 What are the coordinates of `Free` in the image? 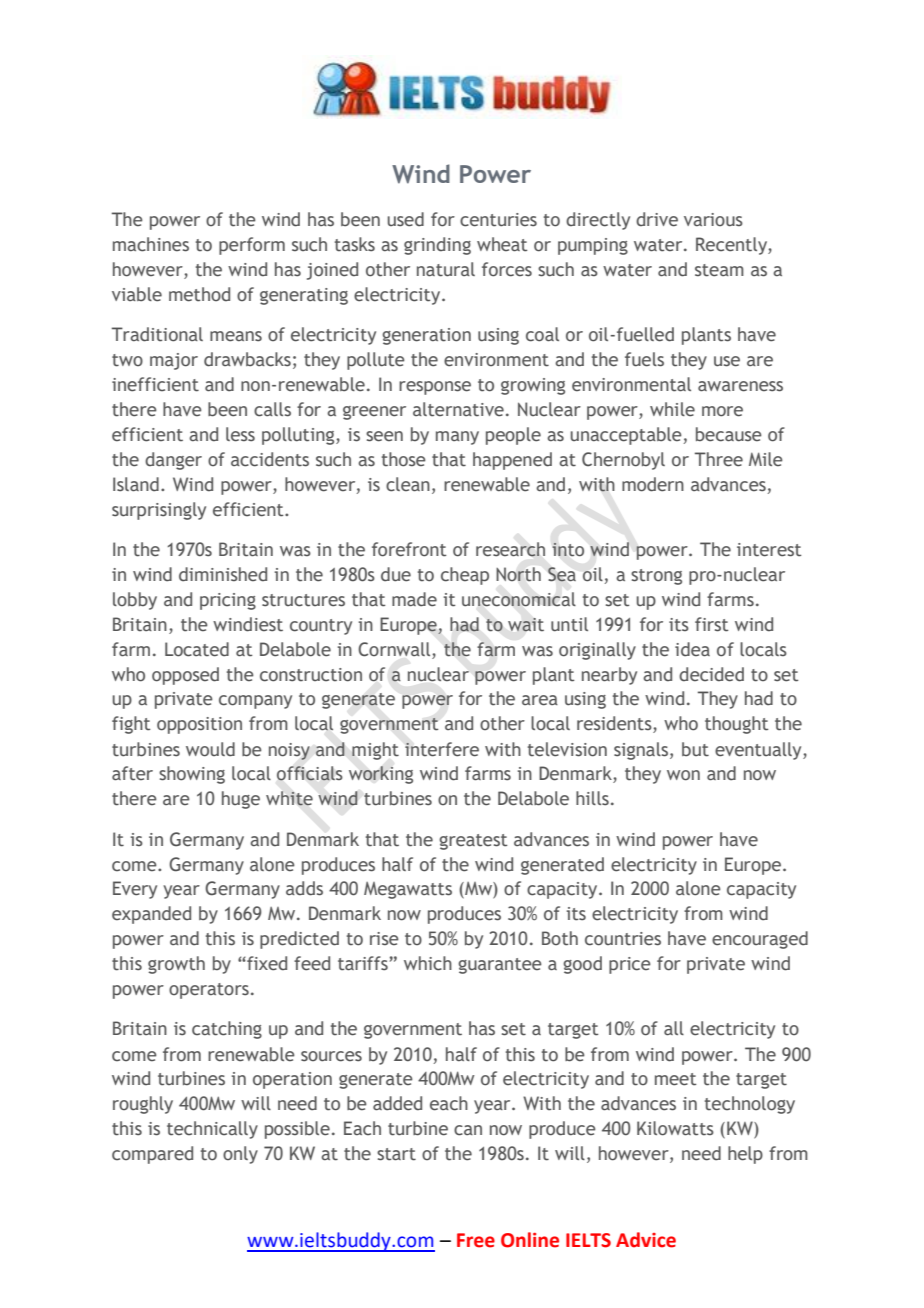 It's located at (476, 1240).
